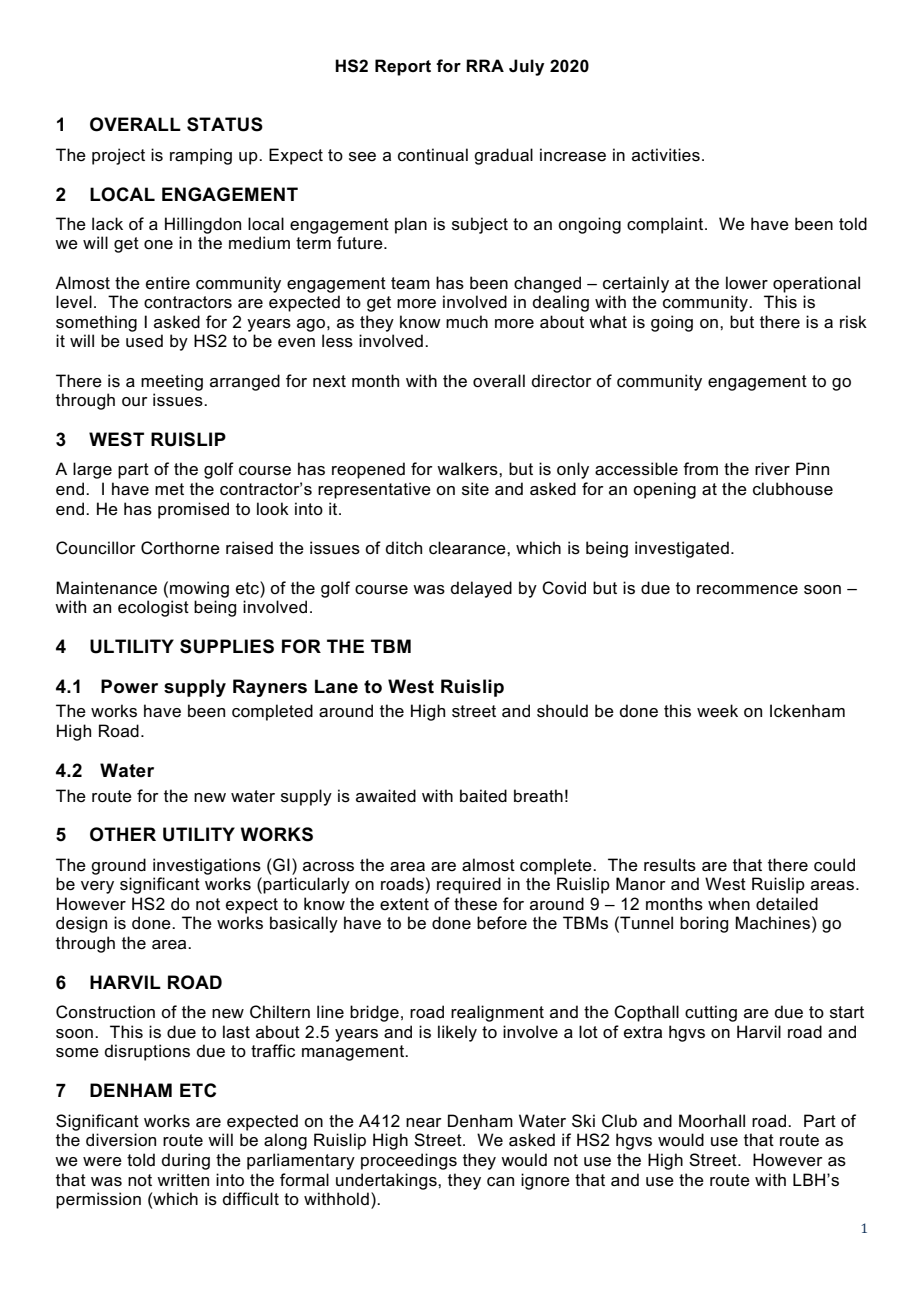 The width and height of the screenshot is (924, 1308). I want to click on Ski, so click(583, 1121).
